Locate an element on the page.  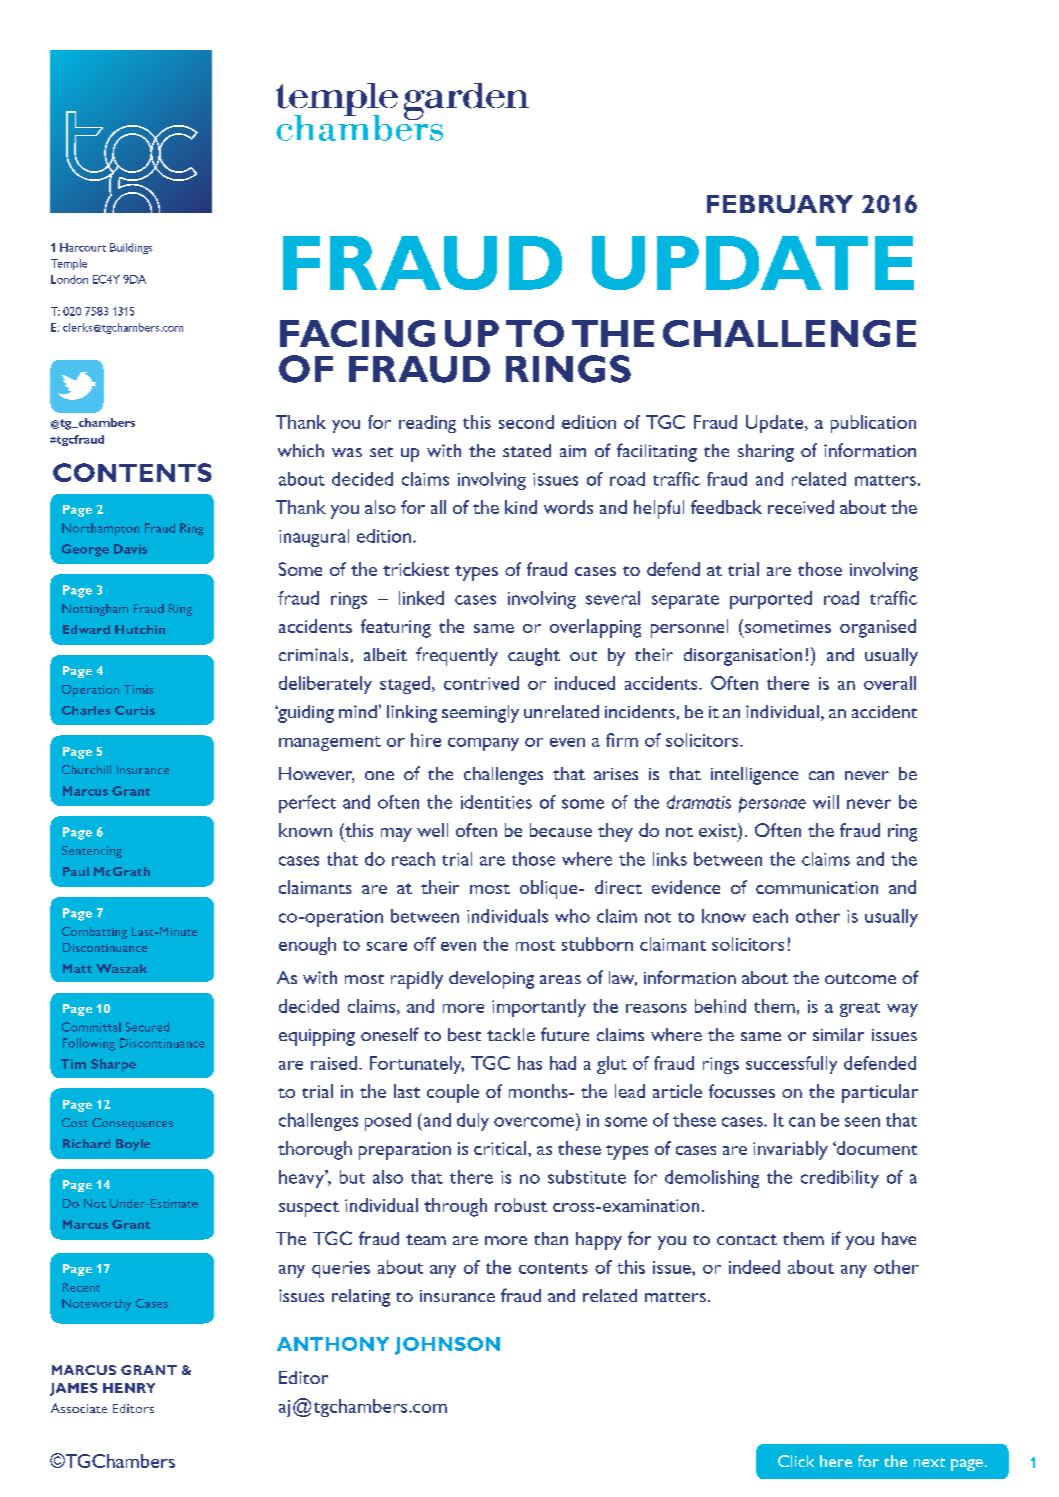
FEBRUARY is located at coordinates (780, 204).
